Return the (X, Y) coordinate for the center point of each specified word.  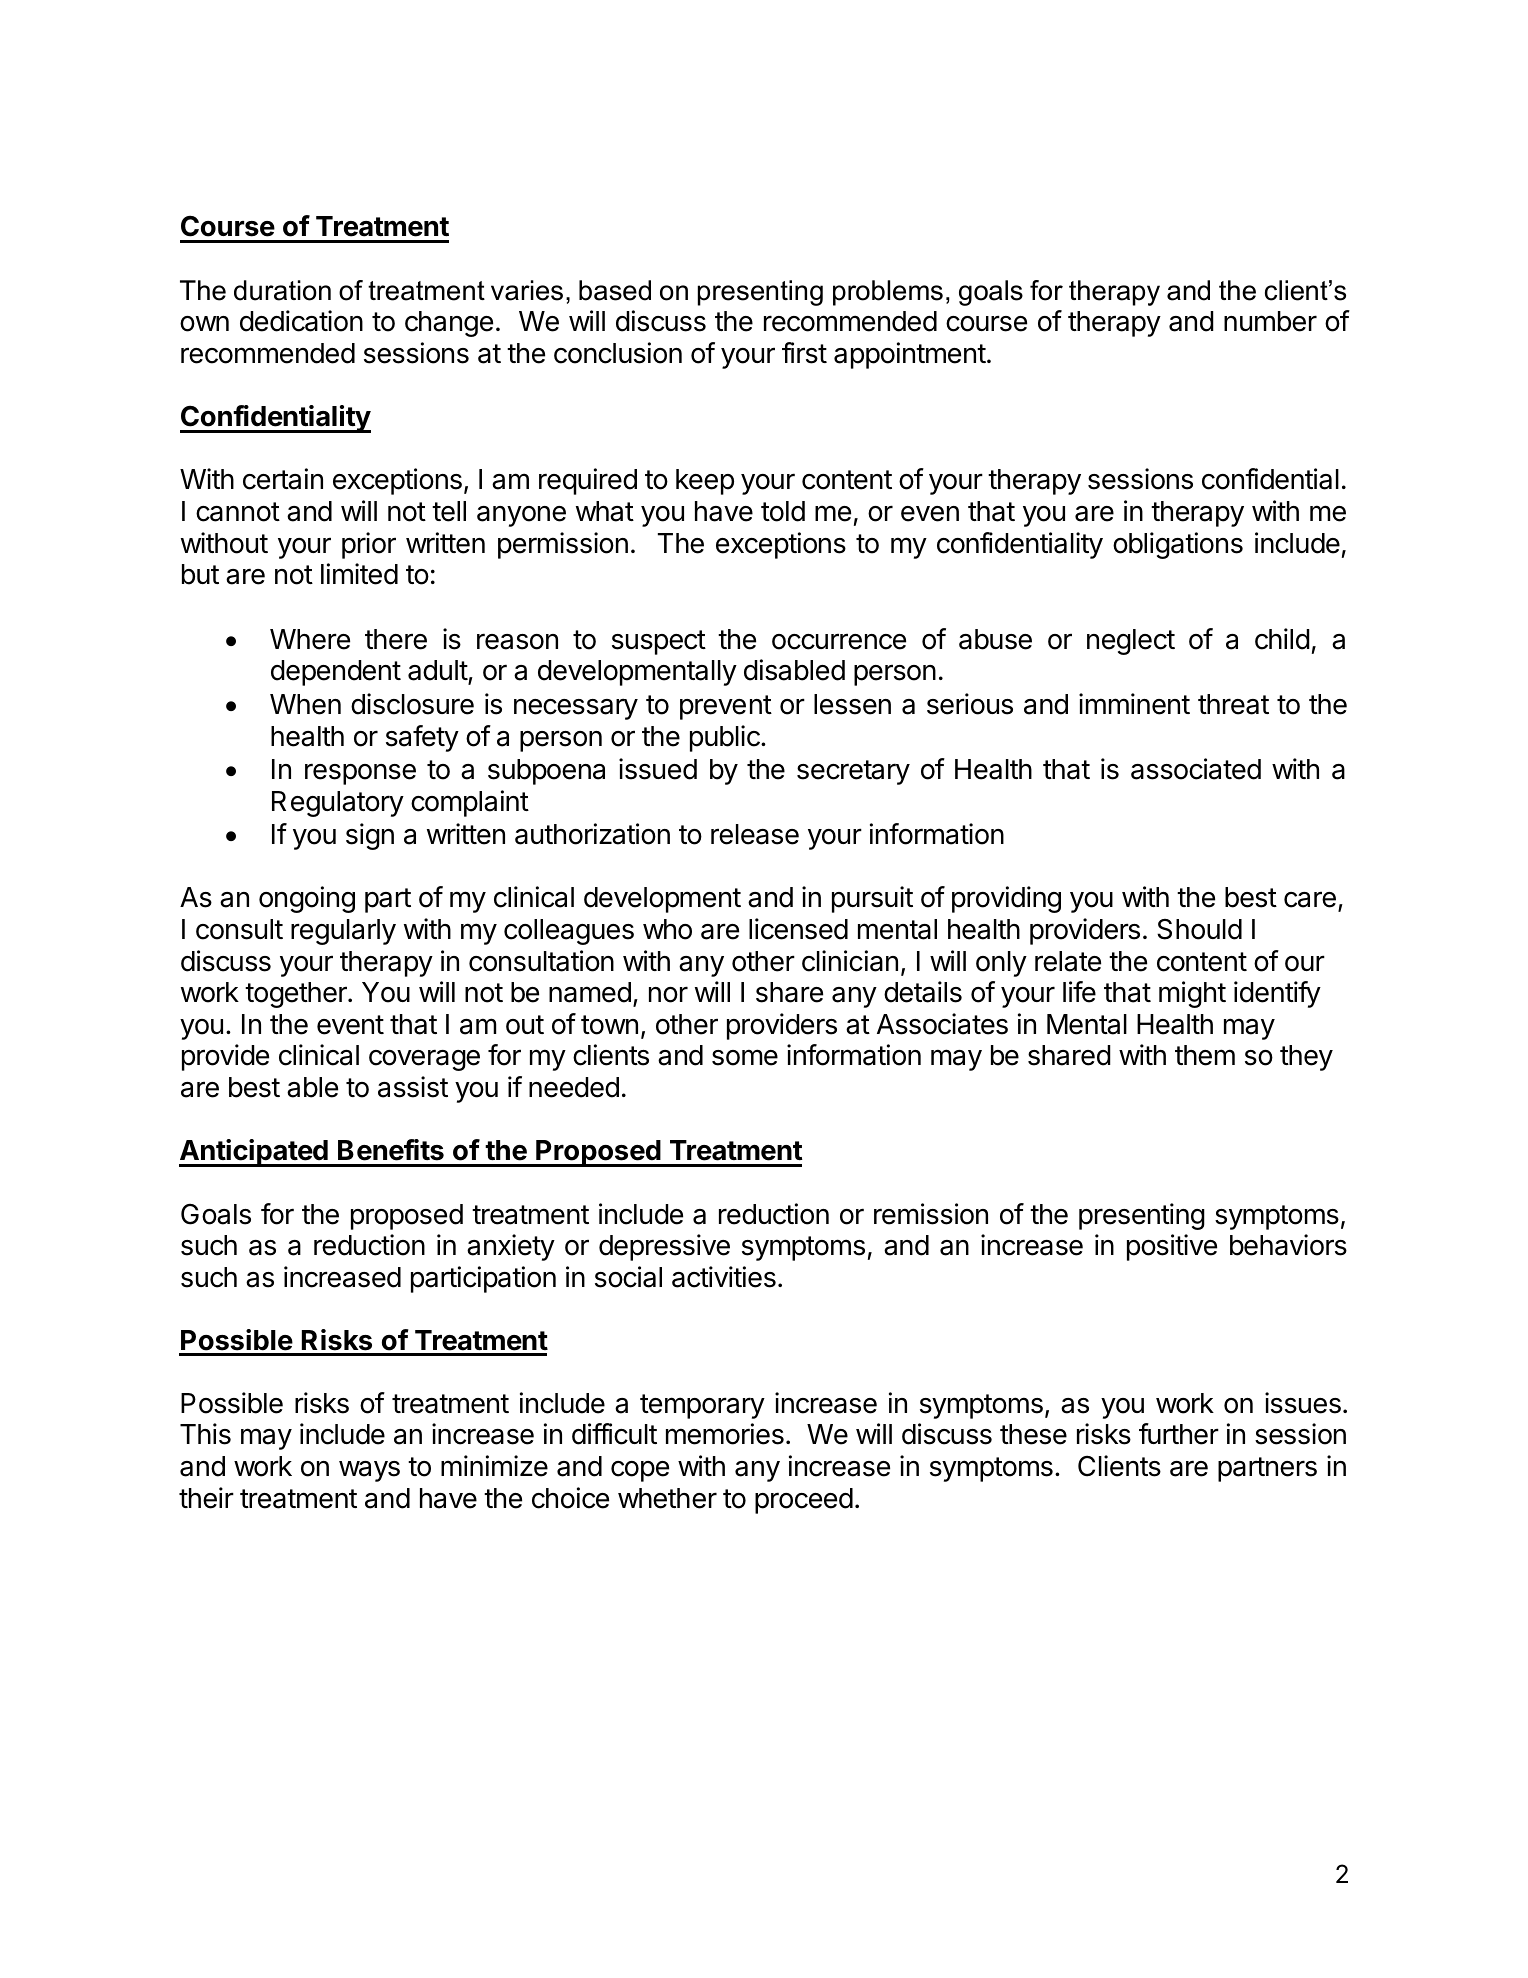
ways (369, 1471)
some (745, 1057)
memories (725, 1434)
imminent (1134, 704)
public (726, 738)
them (1205, 1055)
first (804, 353)
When (305, 704)
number (1270, 321)
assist (413, 1087)
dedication (301, 321)
